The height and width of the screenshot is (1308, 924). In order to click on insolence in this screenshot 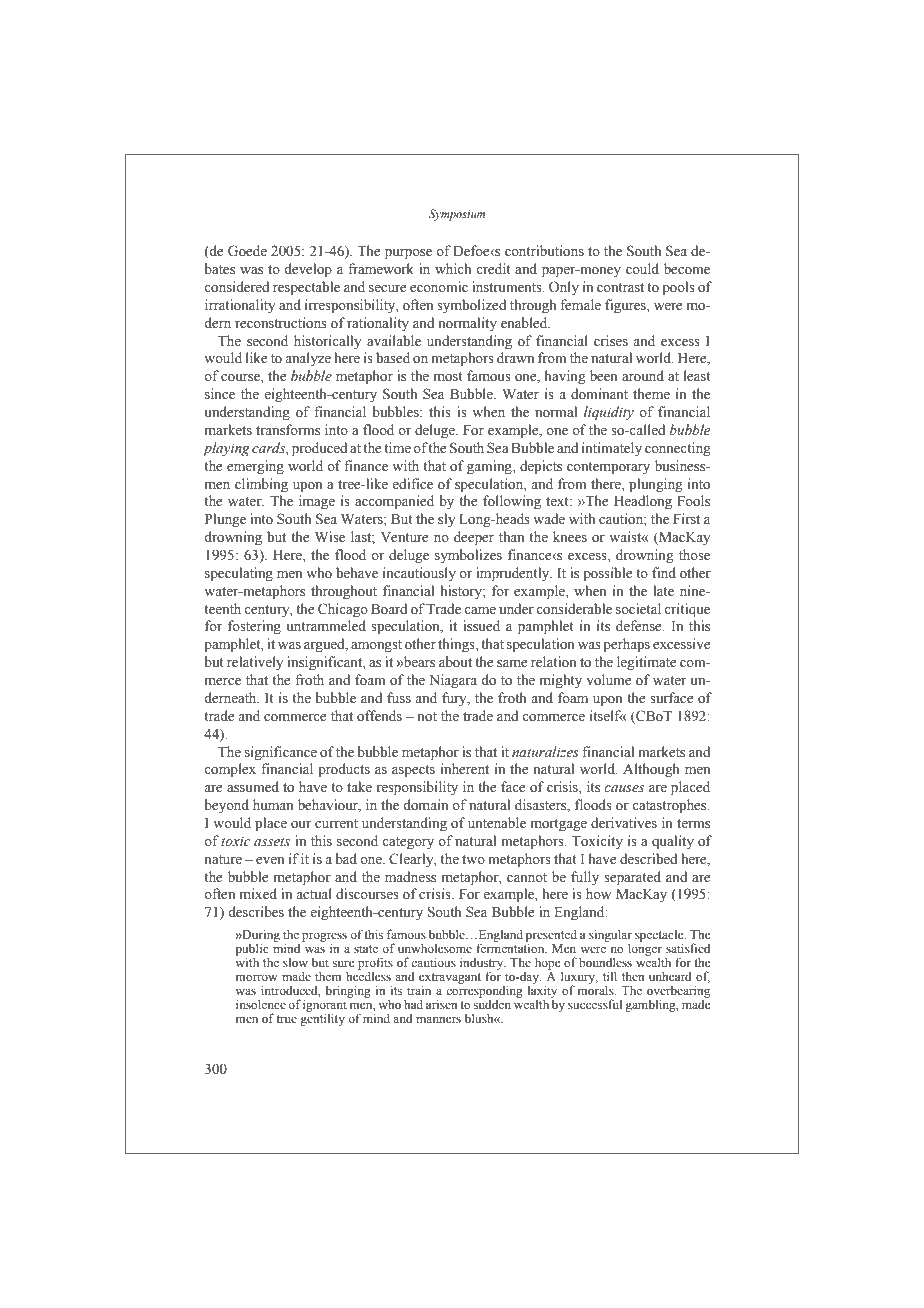, I will do `click(261, 1004)`.
